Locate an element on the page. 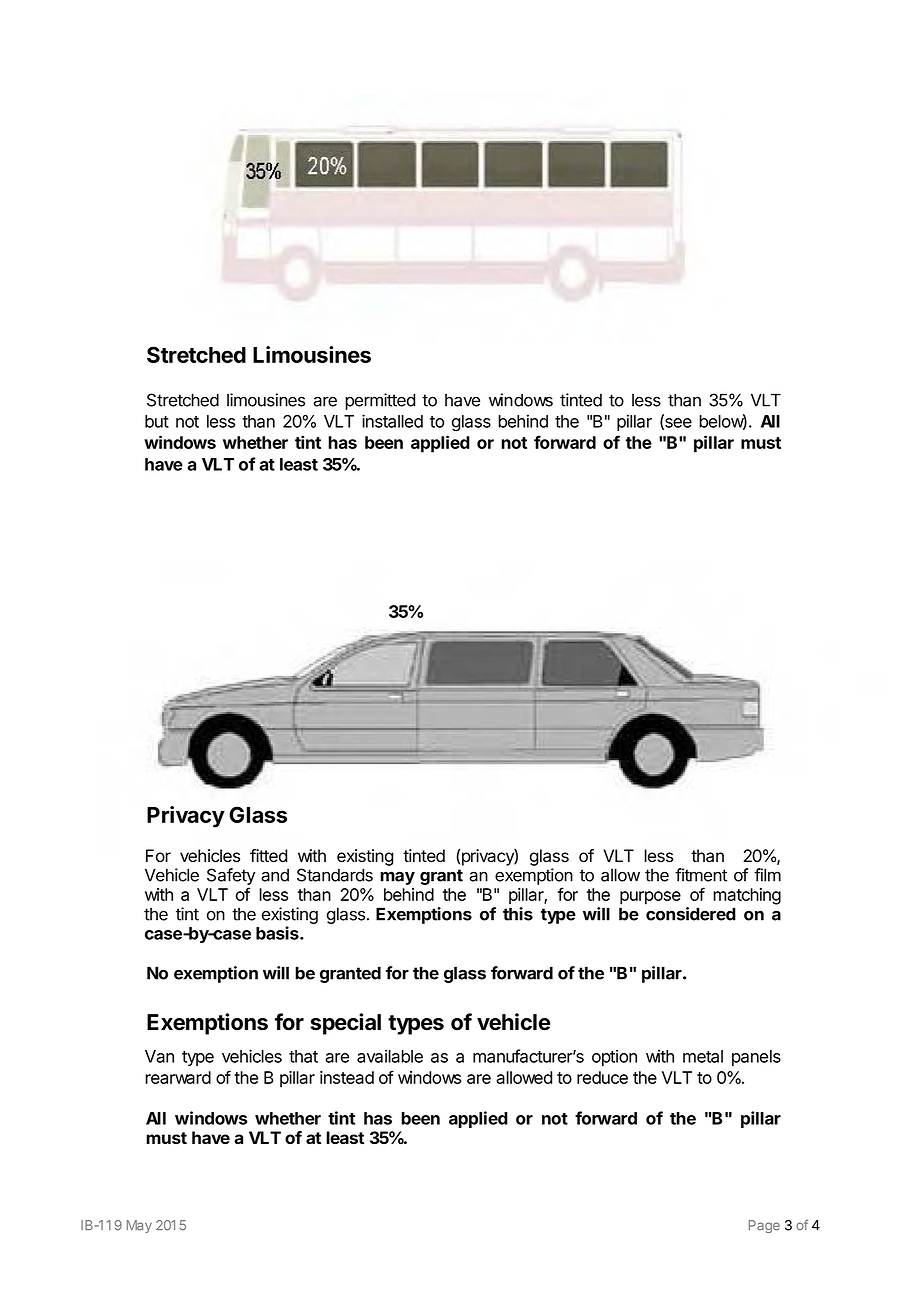 Image resolution: width=924 pixels, height=1305 pixels. this is located at coordinates (518, 914).
